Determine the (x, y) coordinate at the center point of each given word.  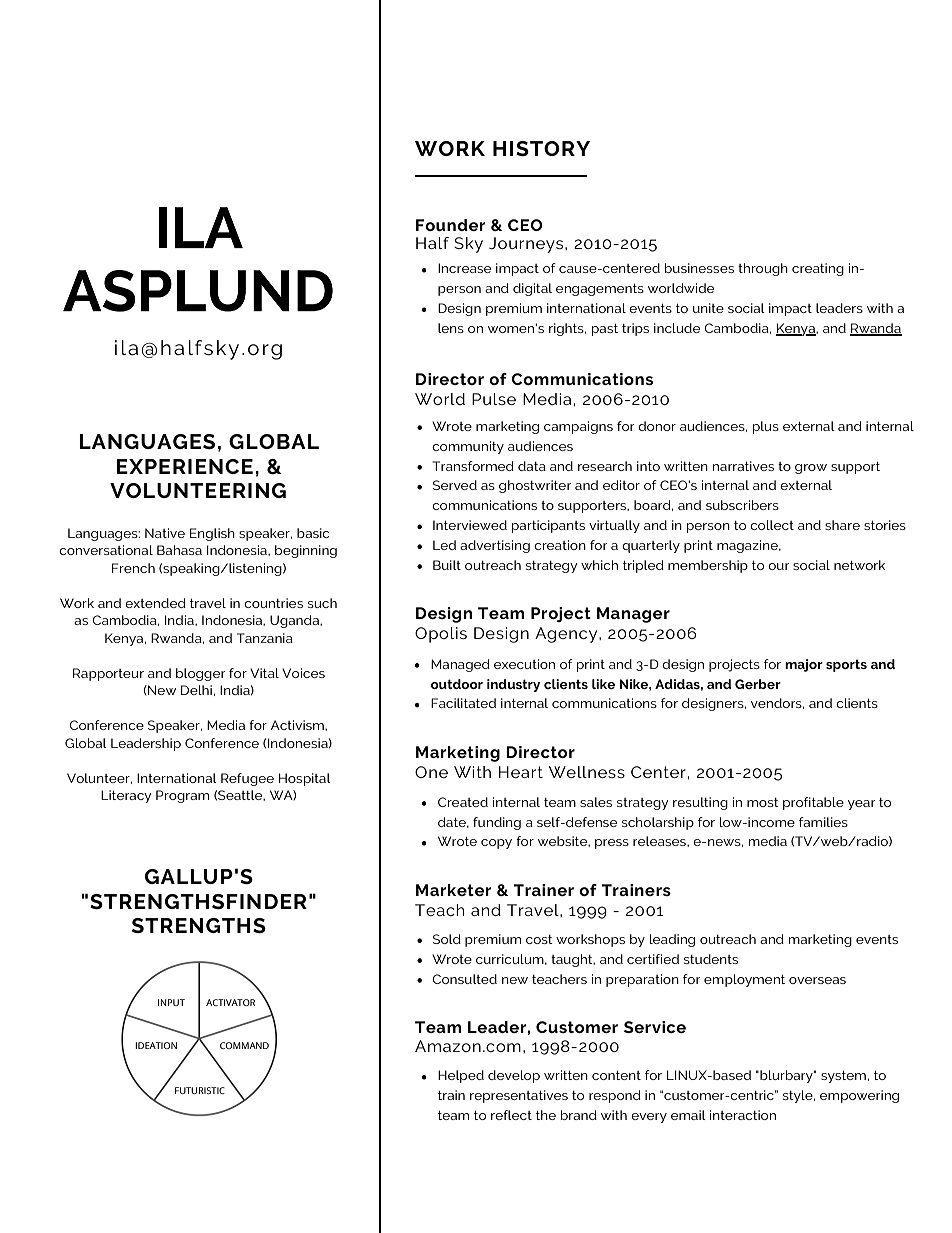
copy (496, 844)
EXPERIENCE (184, 466)
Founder (451, 225)
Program (182, 796)
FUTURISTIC (200, 1090)
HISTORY (541, 148)
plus (766, 427)
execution (524, 664)
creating (818, 269)
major (804, 665)
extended (155, 603)
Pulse (494, 399)
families (823, 822)
